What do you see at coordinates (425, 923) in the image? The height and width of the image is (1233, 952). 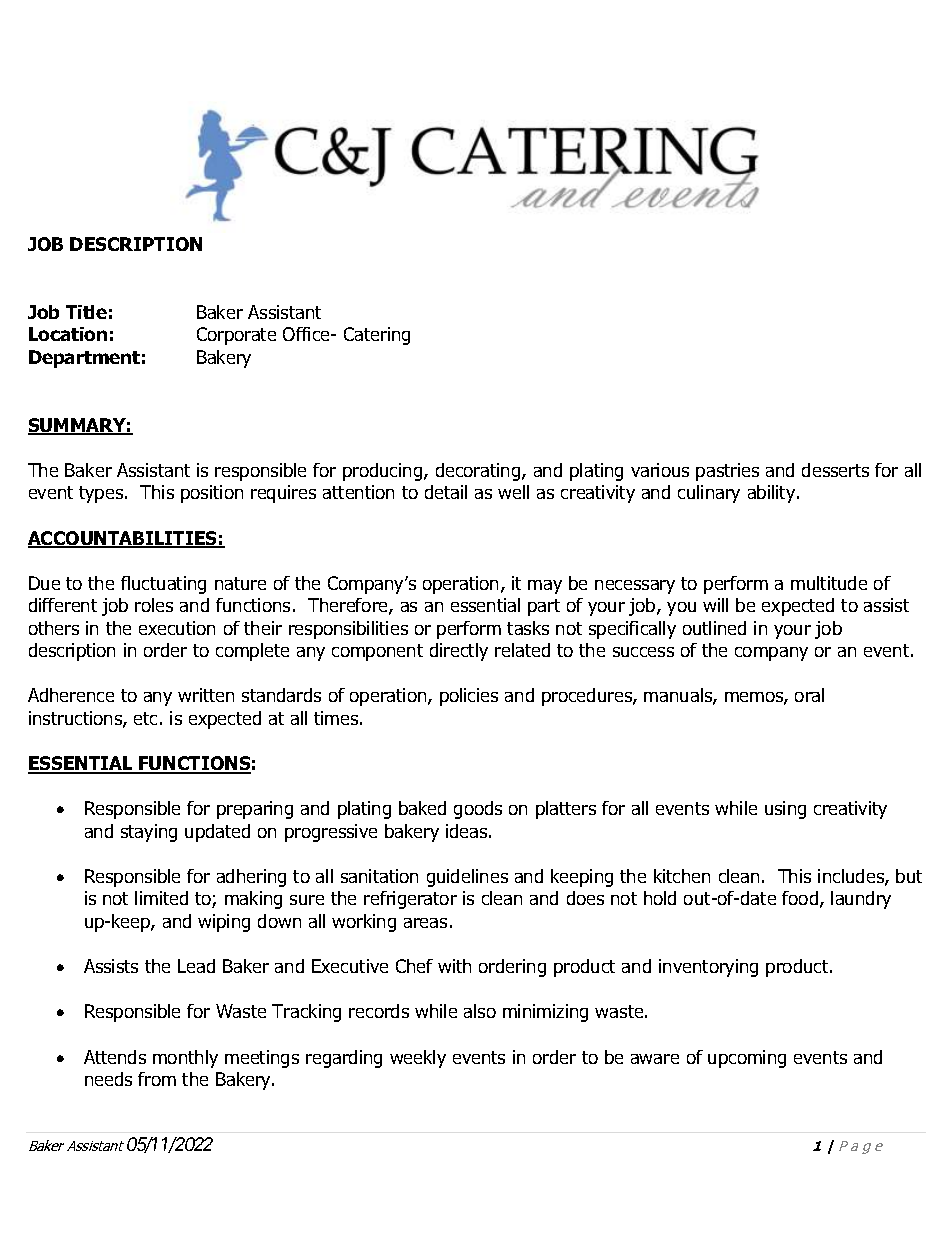 I see `areas` at bounding box center [425, 923].
